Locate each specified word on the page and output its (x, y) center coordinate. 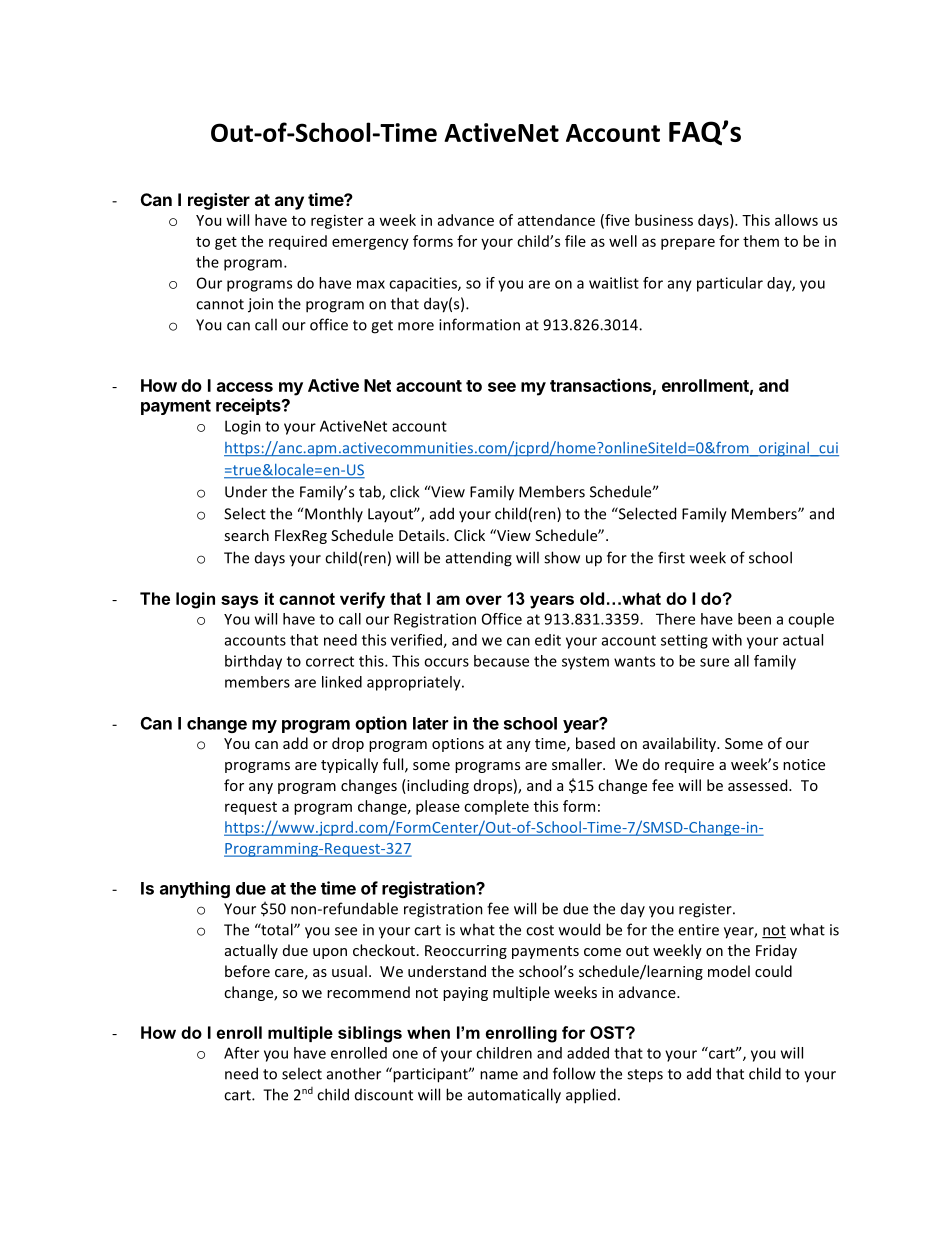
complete (496, 807)
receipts (249, 406)
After (241, 1053)
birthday (253, 662)
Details (422, 535)
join (260, 305)
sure (714, 662)
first (671, 557)
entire (698, 930)
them (761, 241)
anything (195, 889)
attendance (556, 220)
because (501, 661)
